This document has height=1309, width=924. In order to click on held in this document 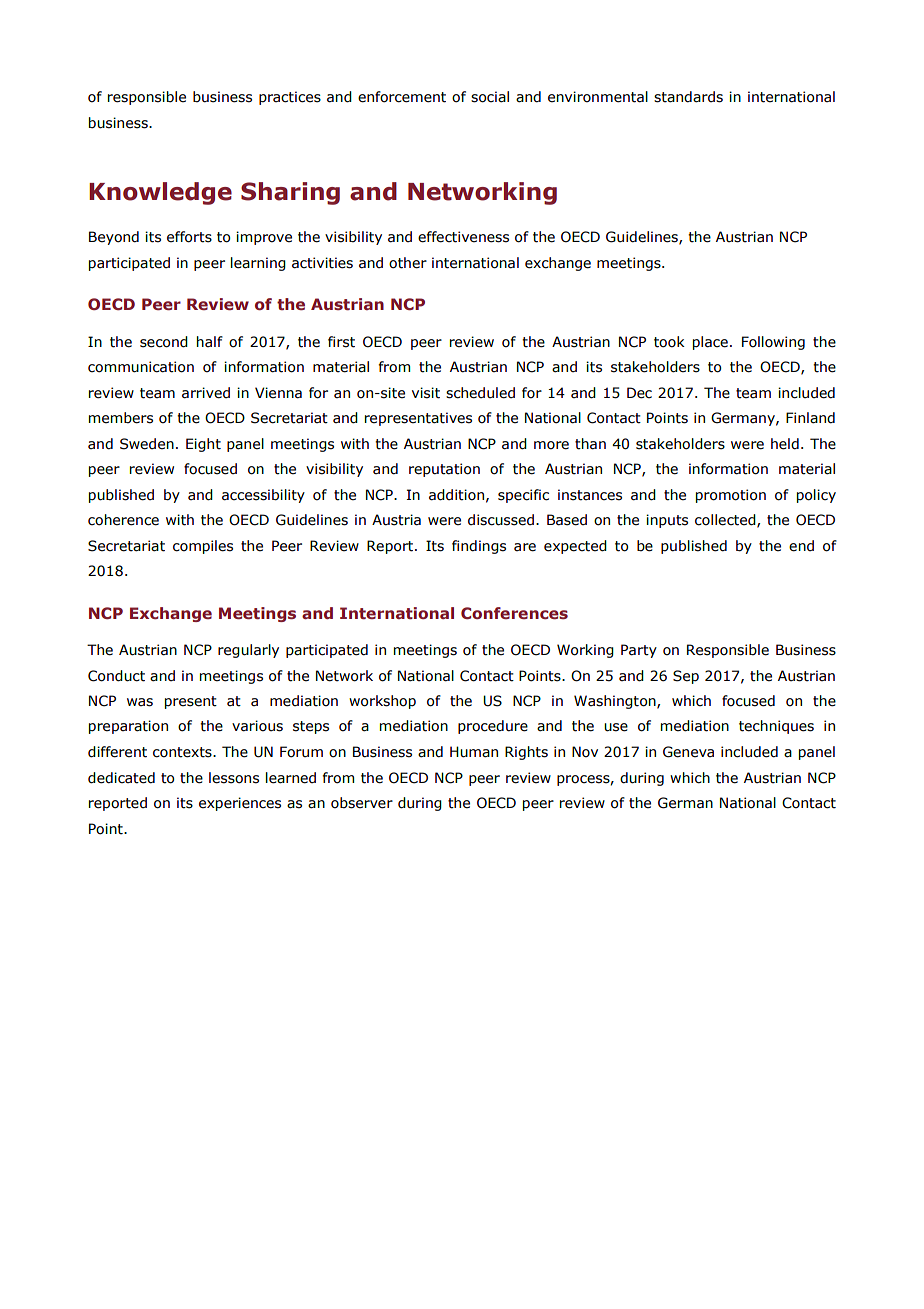, I will do `click(785, 444)`.
